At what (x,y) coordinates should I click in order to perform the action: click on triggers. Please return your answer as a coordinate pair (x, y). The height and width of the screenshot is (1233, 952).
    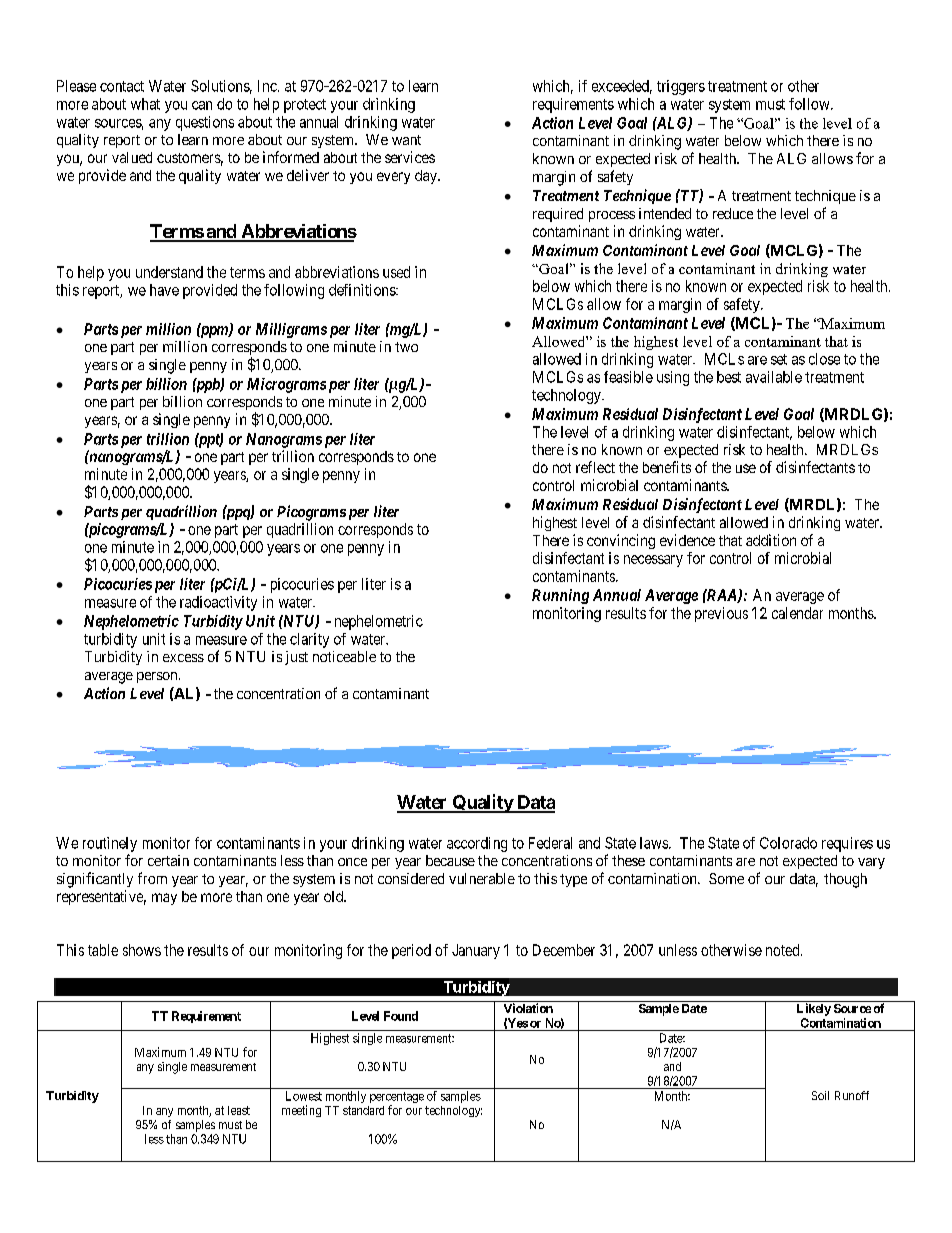
    Looking at the image, I should click on (681, 87).
